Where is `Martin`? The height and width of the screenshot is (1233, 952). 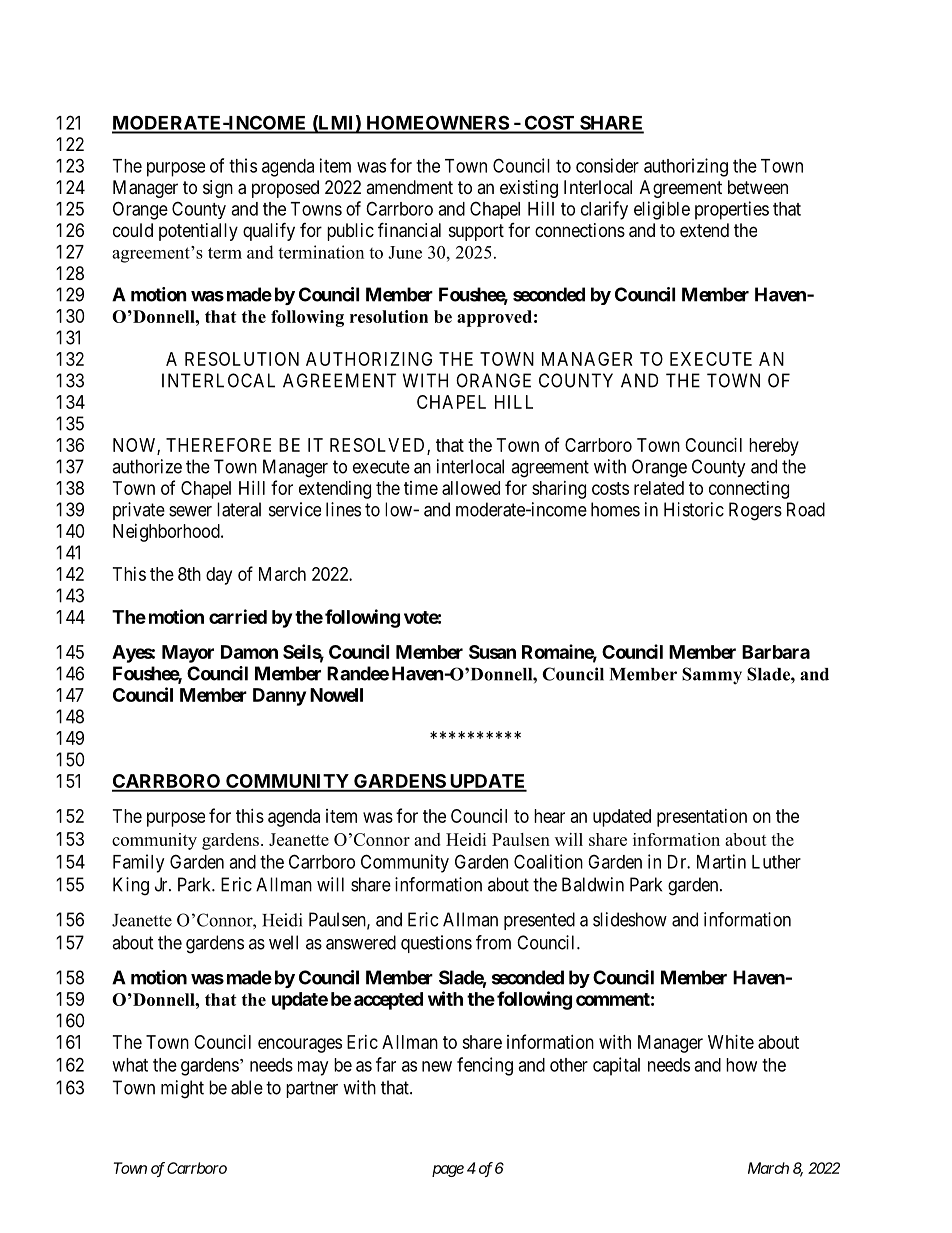 Martin is located at coordinates (721, 861).
